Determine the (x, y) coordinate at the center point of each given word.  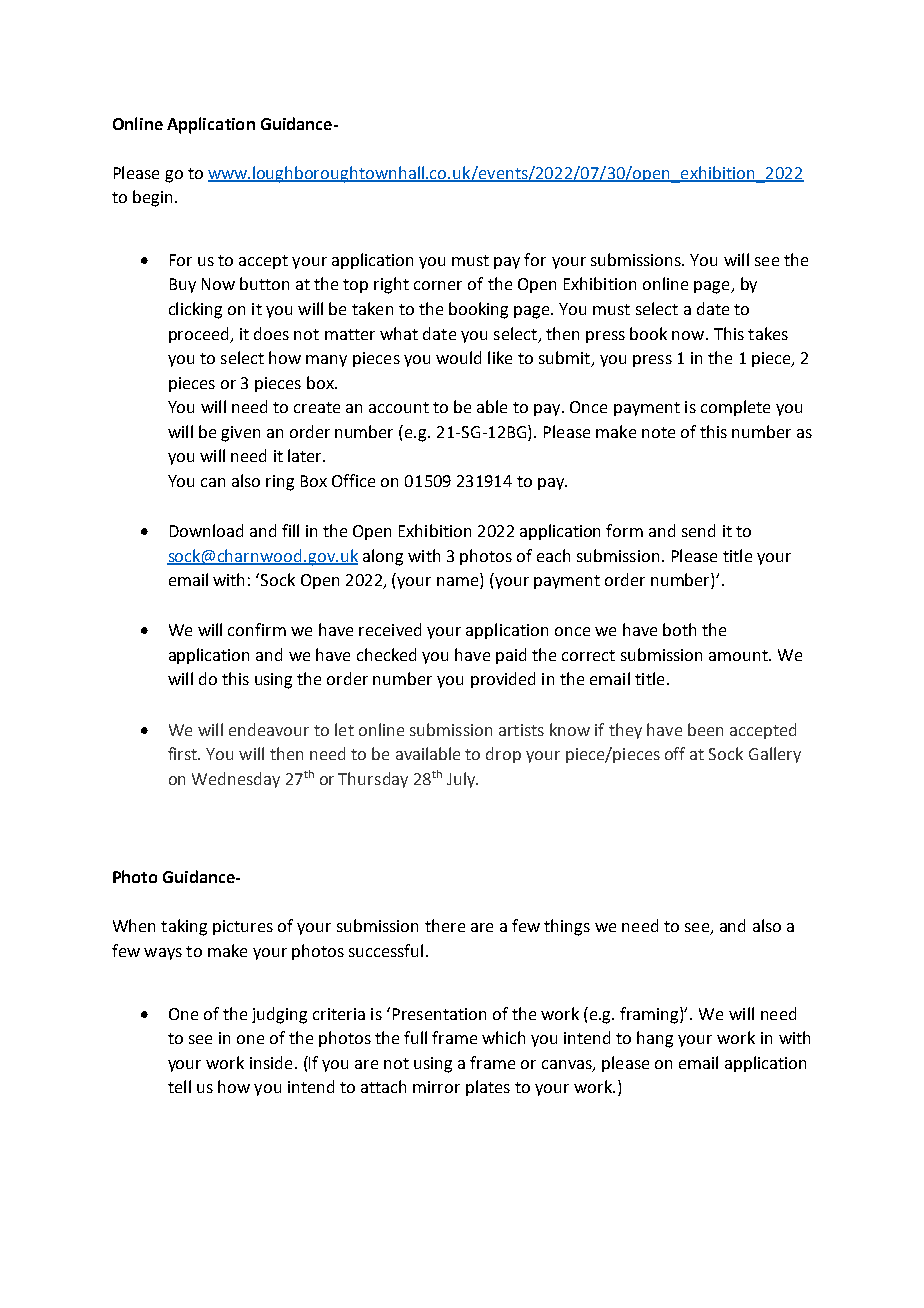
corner (438, 285)
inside (271, 1062)
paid (511, 656)
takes (768, 333)
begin (152, 198)
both (679, 629)
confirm (257, 629)
